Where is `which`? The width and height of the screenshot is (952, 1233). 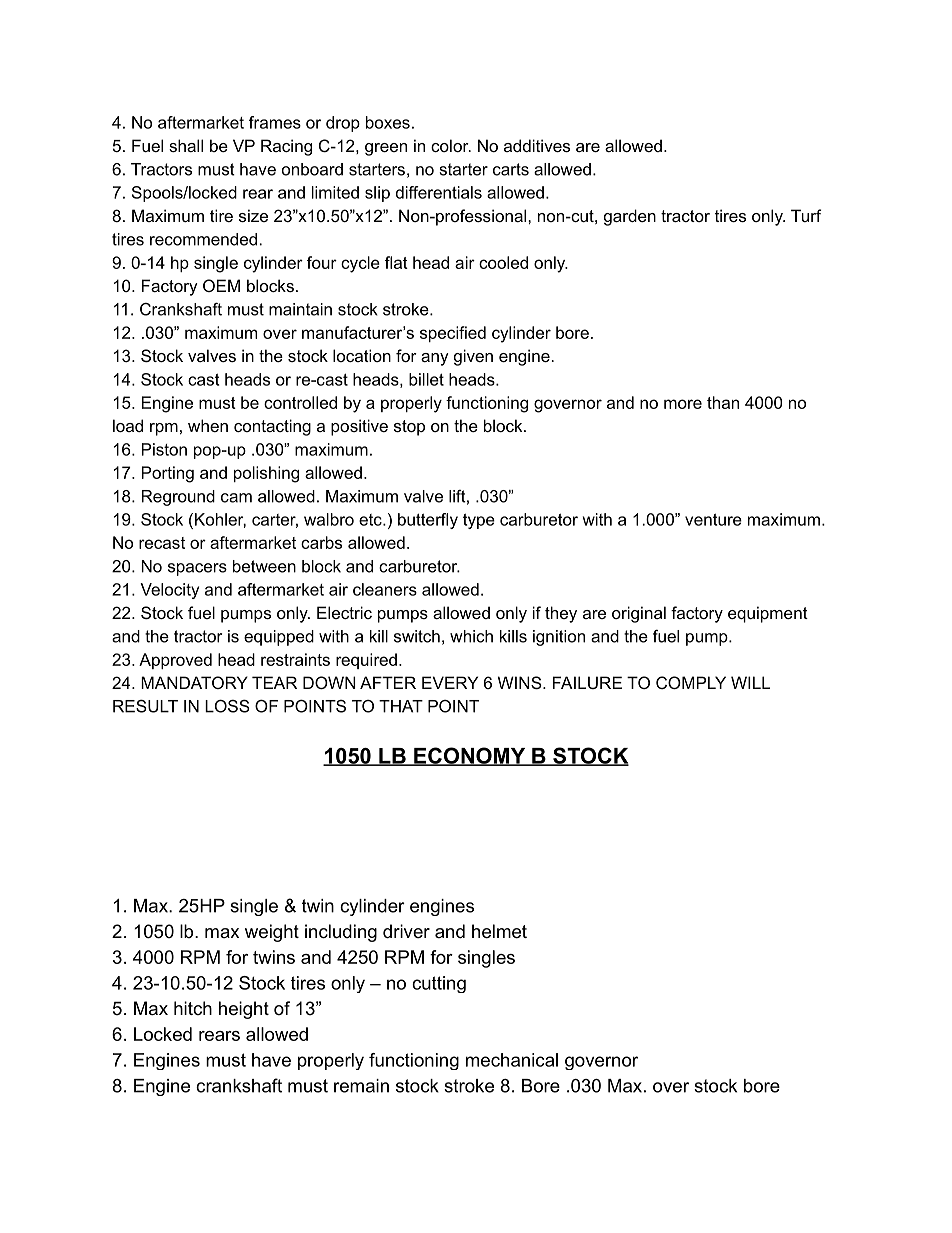
which is located at coordinates (471, 636).
